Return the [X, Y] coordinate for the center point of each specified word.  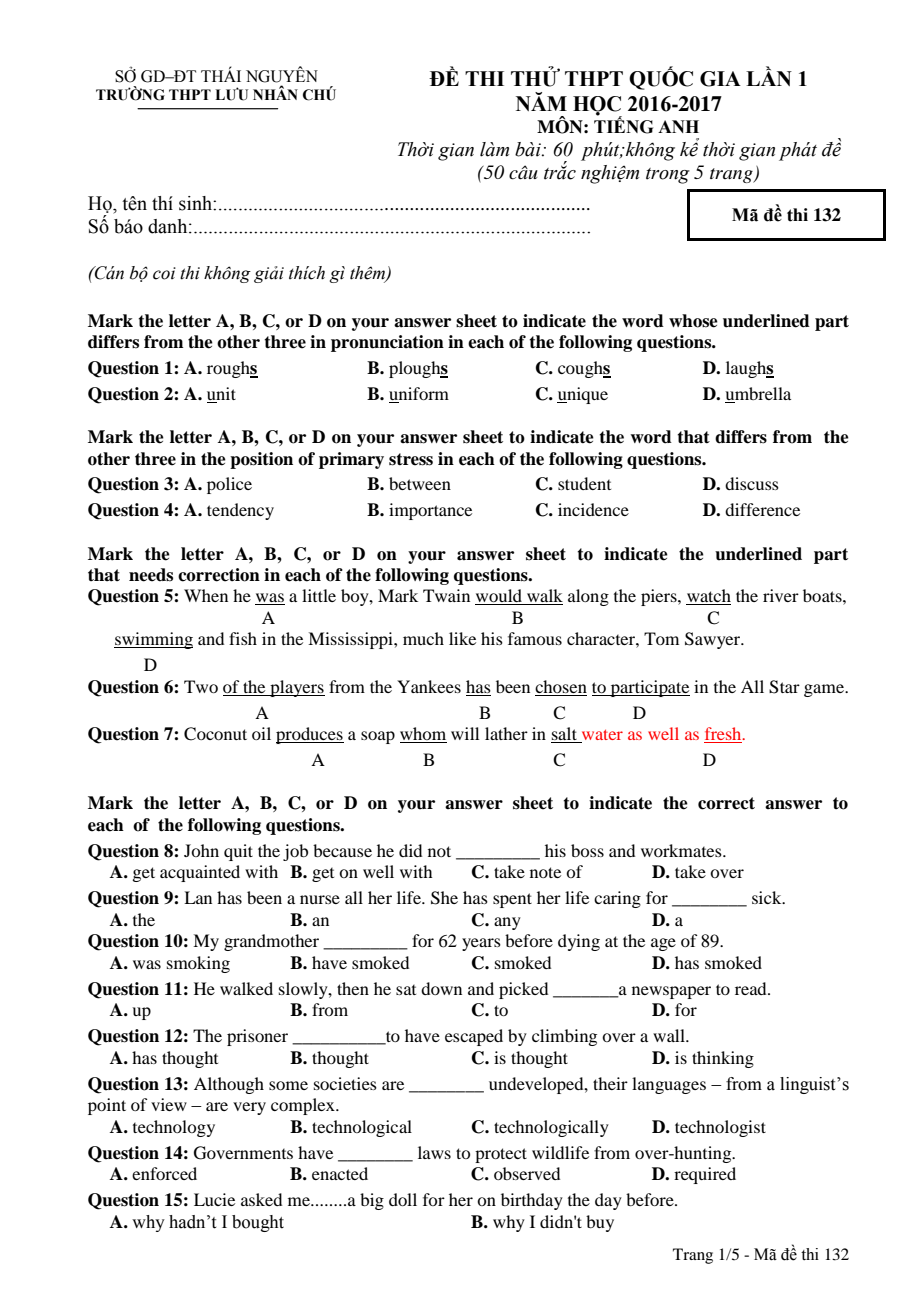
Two [201, 686]
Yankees [429, 686]
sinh [196, 203]
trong [668, 176]
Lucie [214, 1199]
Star [784, 687]
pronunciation [387, 343]
